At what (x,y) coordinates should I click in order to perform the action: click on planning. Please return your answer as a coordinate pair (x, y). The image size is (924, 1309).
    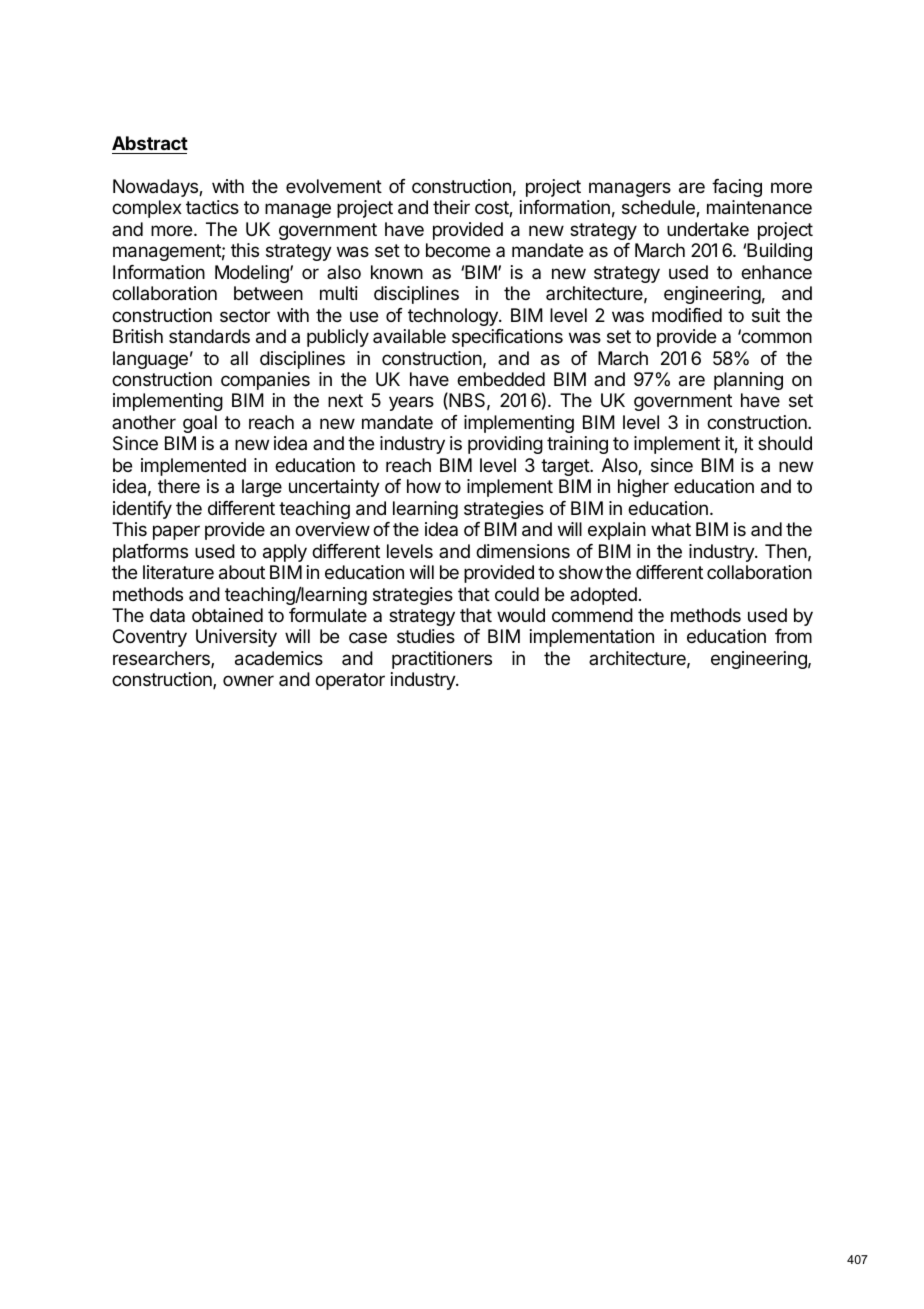
    Looking at the image, I should click on (748, 381).
